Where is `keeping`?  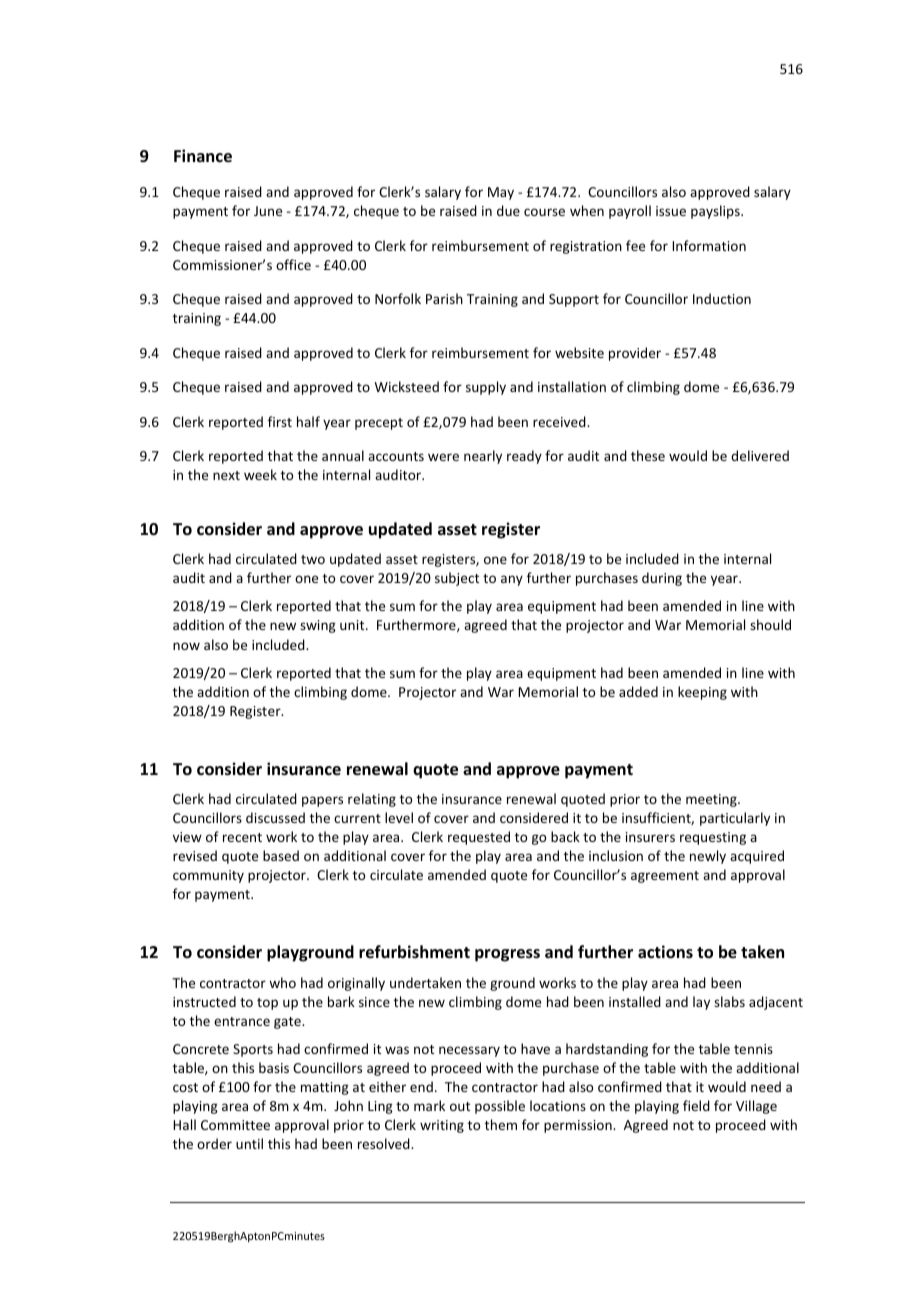 keeping is located at coordinates (702, 693).
